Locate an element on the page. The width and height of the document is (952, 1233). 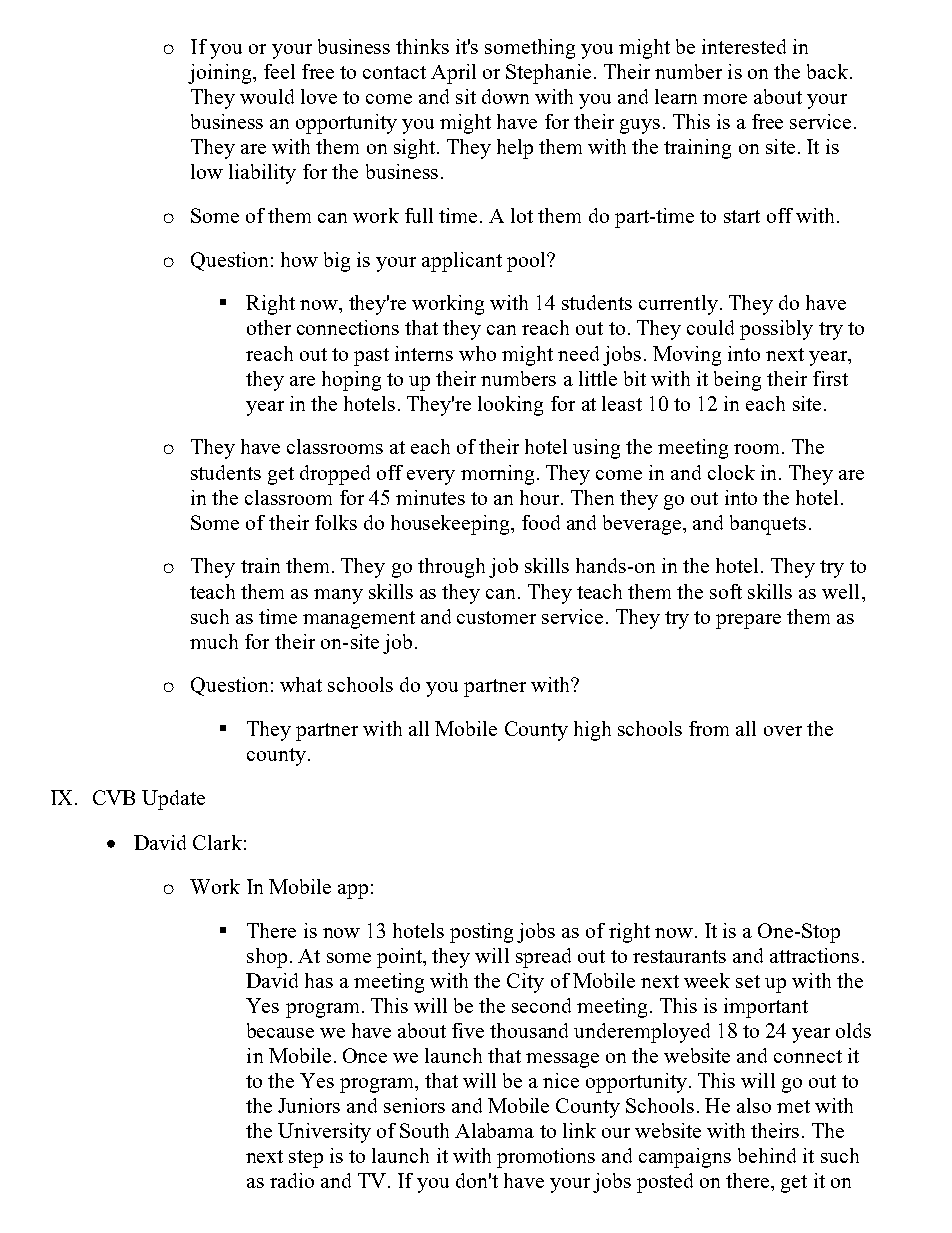
down is located at coordinates (505, 96).
